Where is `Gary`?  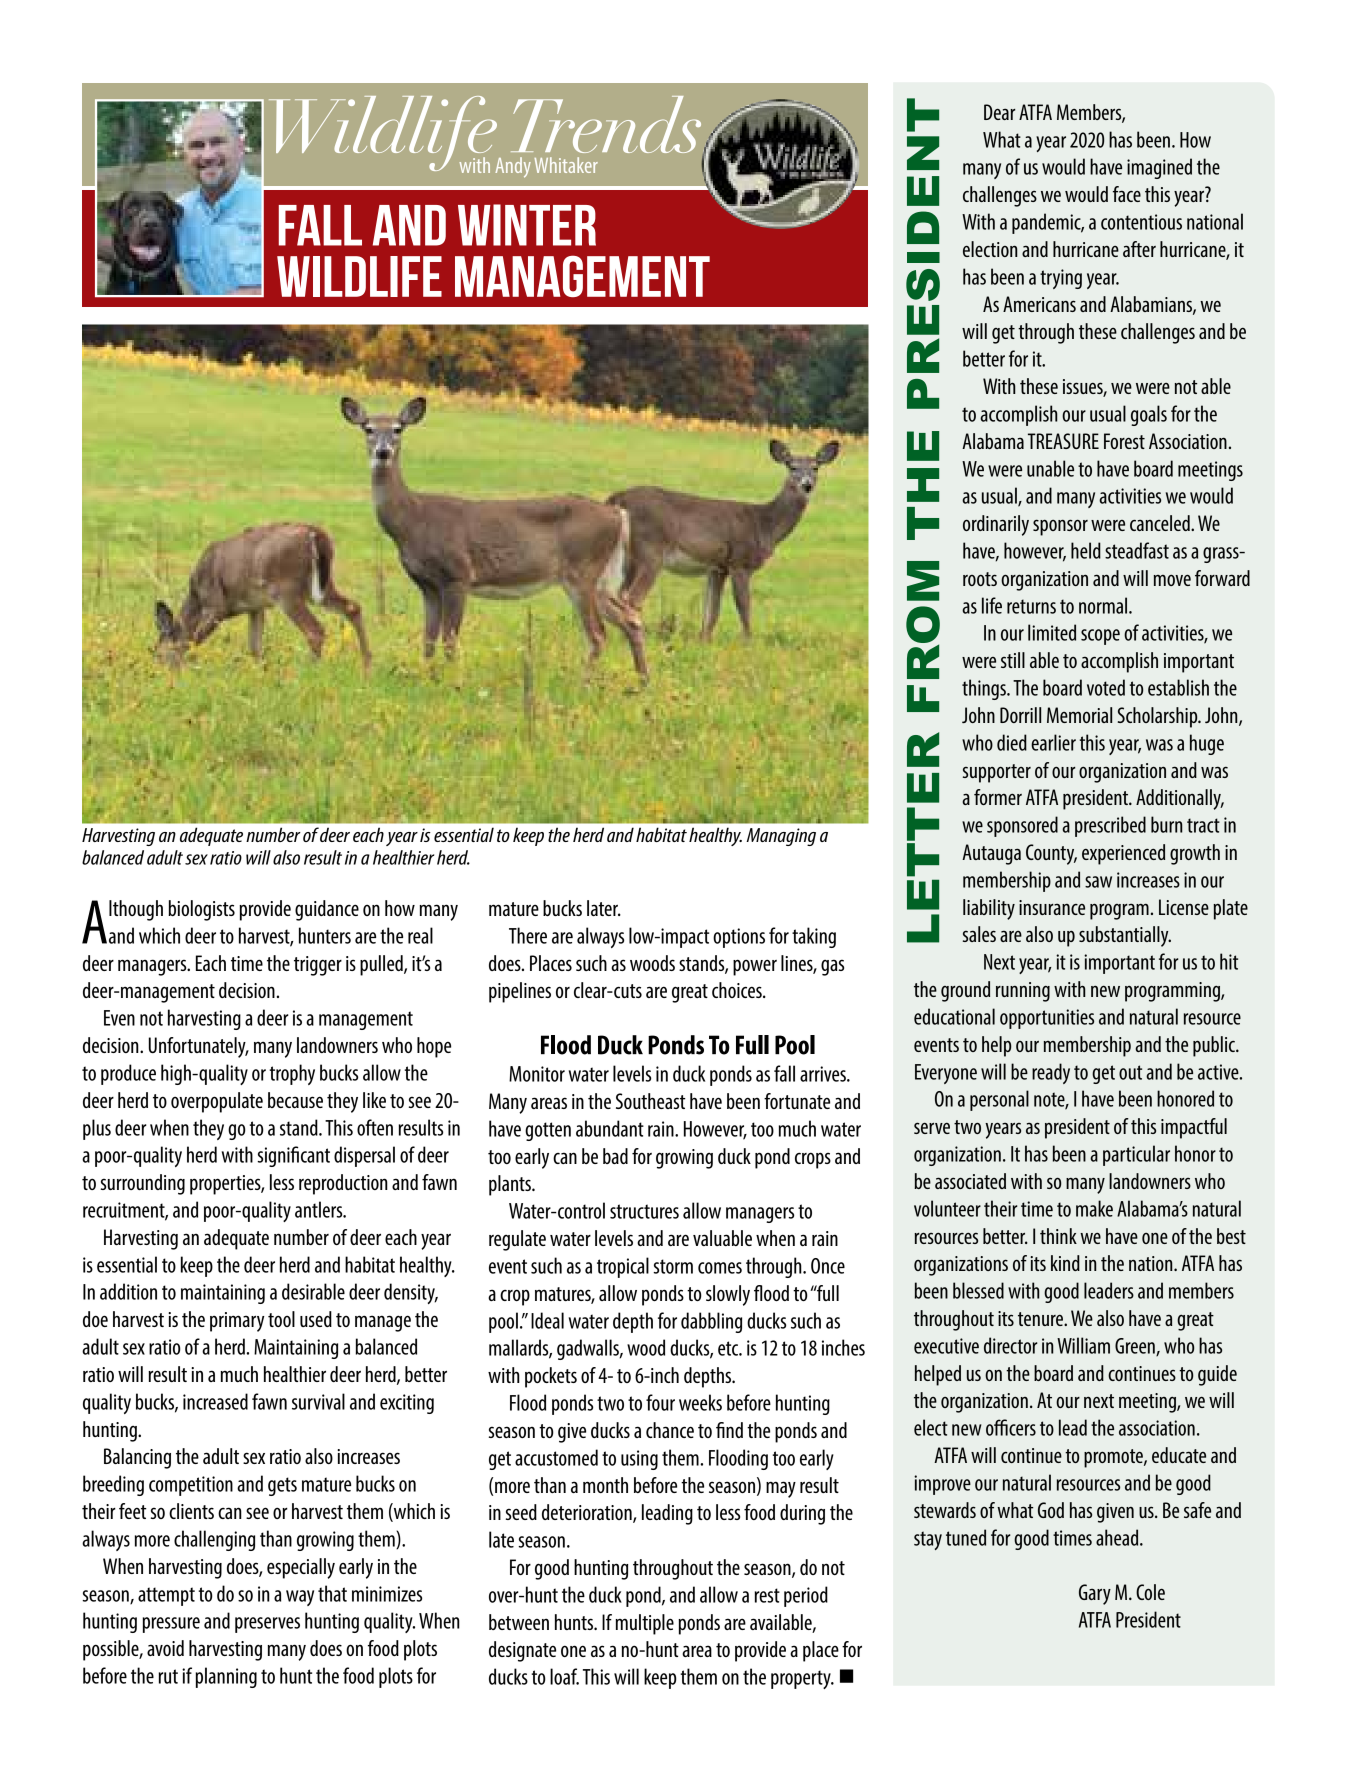 Gary is located at coordinates (1095, 1594).
